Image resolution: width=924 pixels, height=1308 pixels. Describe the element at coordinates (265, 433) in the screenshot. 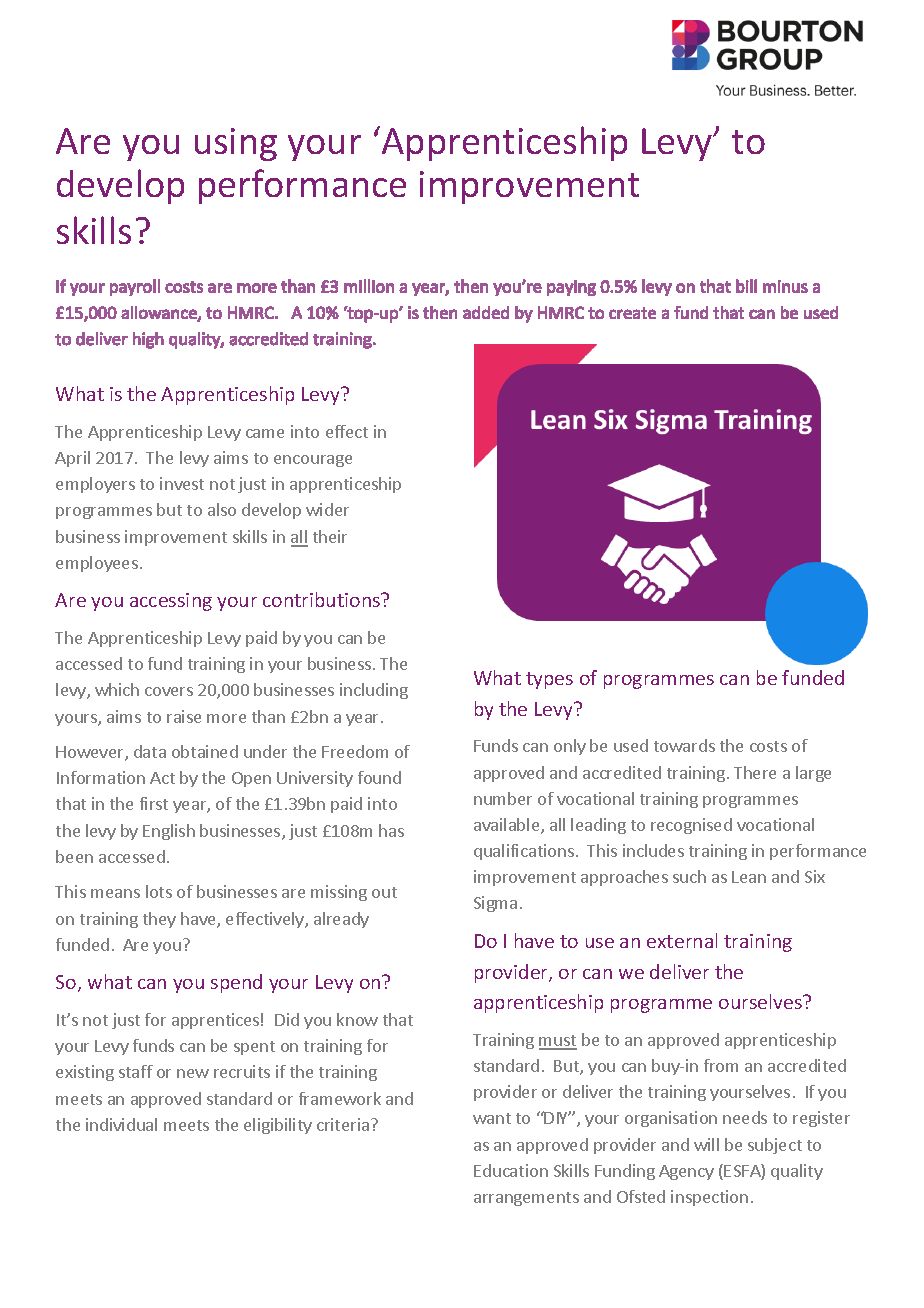

I see `came` at that location.
